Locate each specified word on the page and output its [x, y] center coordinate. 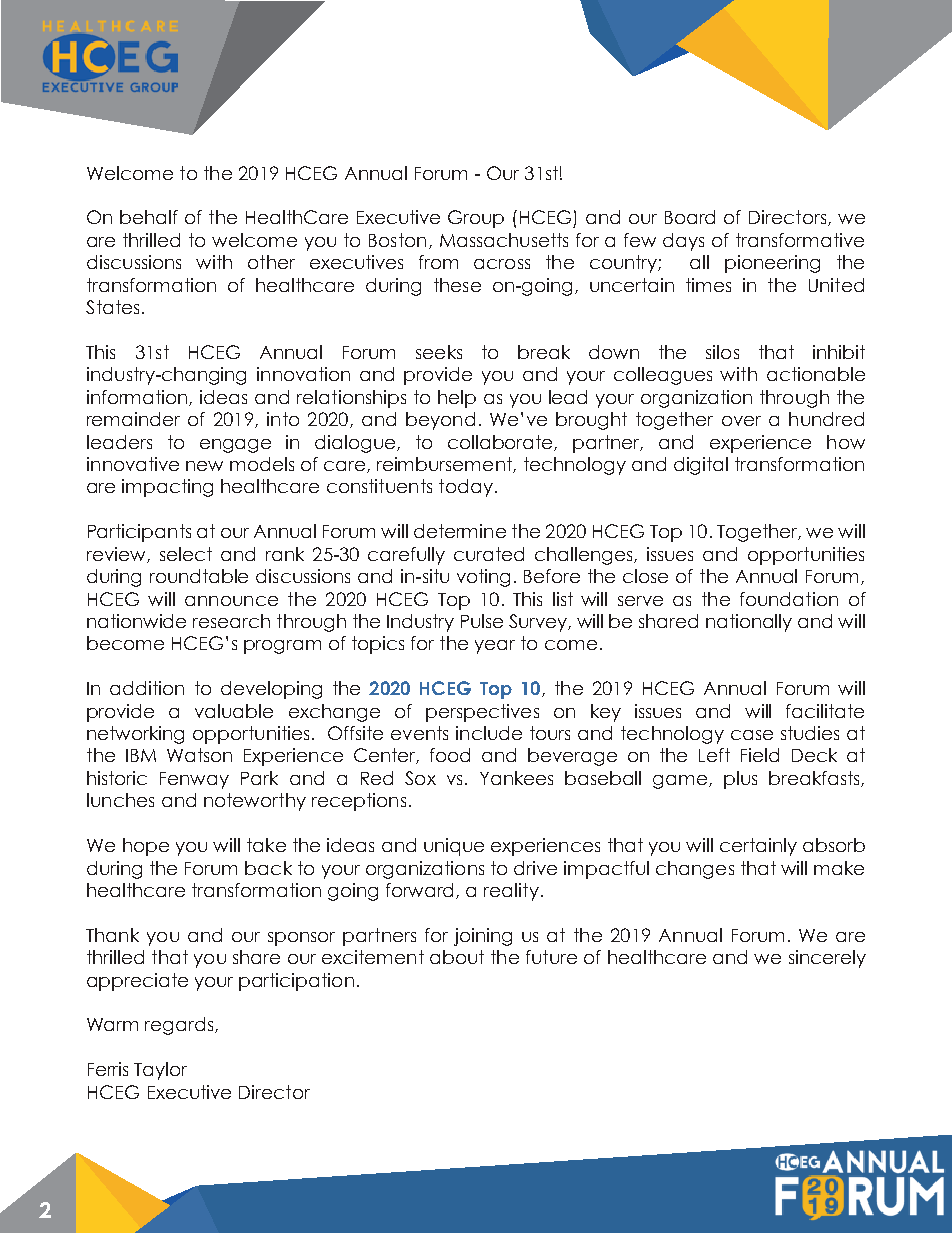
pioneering [772, 264]
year [495, 647]
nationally [749, 623]
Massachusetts [504, 240]
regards [180, 1026]
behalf [149, 217]
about [457, 957]
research [231, 621]
